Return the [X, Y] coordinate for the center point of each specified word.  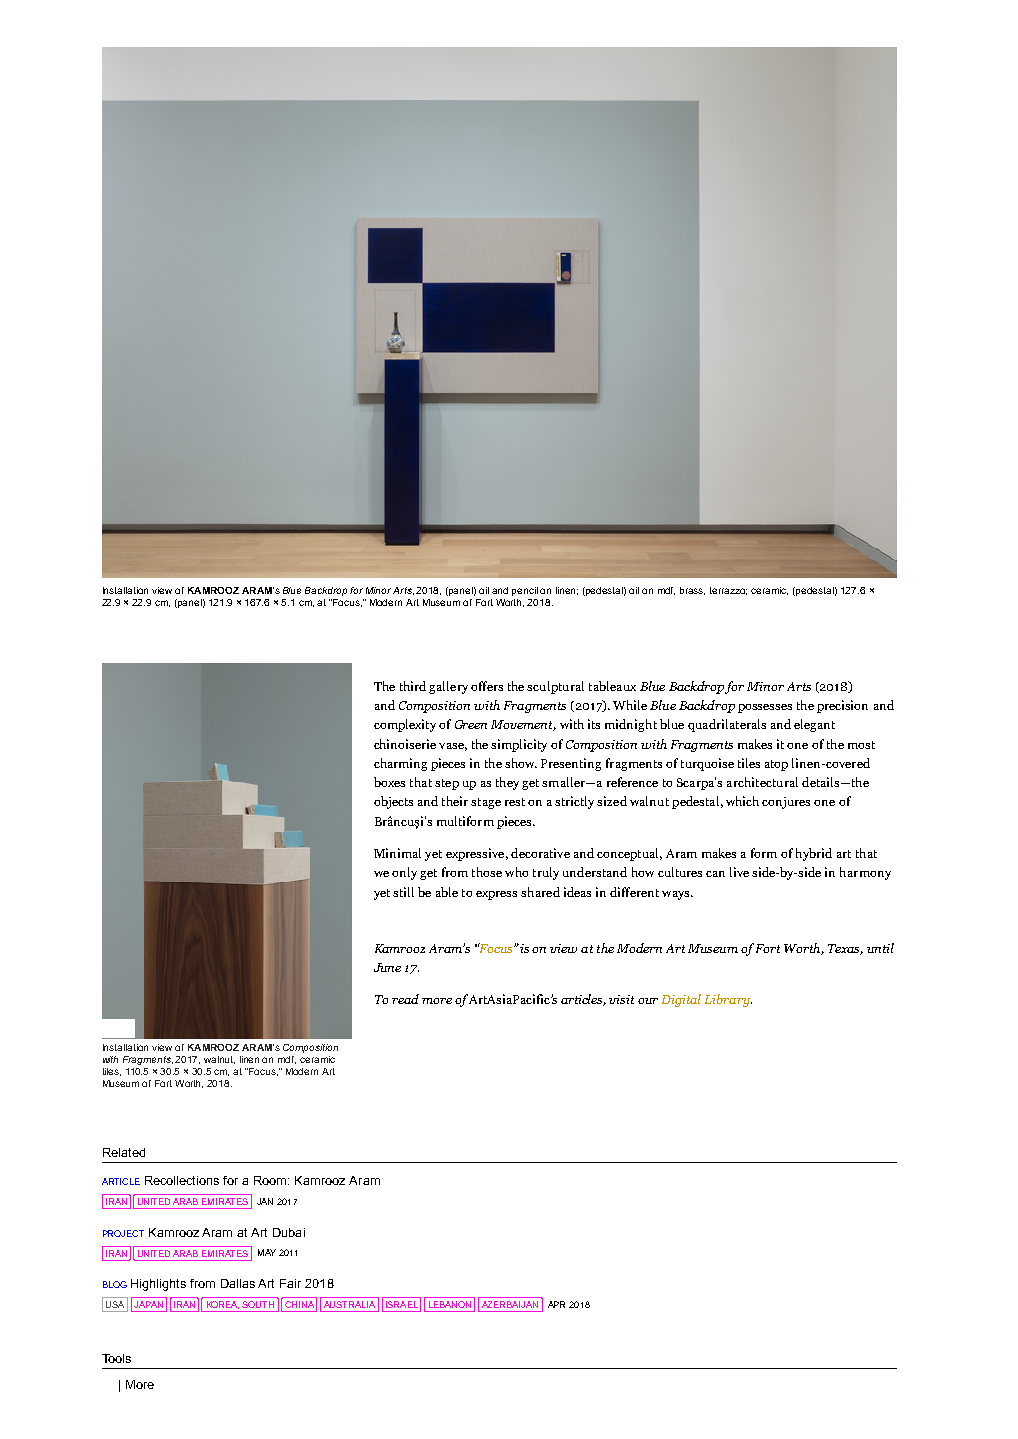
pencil [525, 591]
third [413, 686]
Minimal [397, 853]
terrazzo [728, 591]
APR [556, 1304]
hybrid [814, 854]
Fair [290, 1283]
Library [728, 1000]
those [487, 872]
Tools [116, 1358]
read [405, 999]
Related [124, 1152]
